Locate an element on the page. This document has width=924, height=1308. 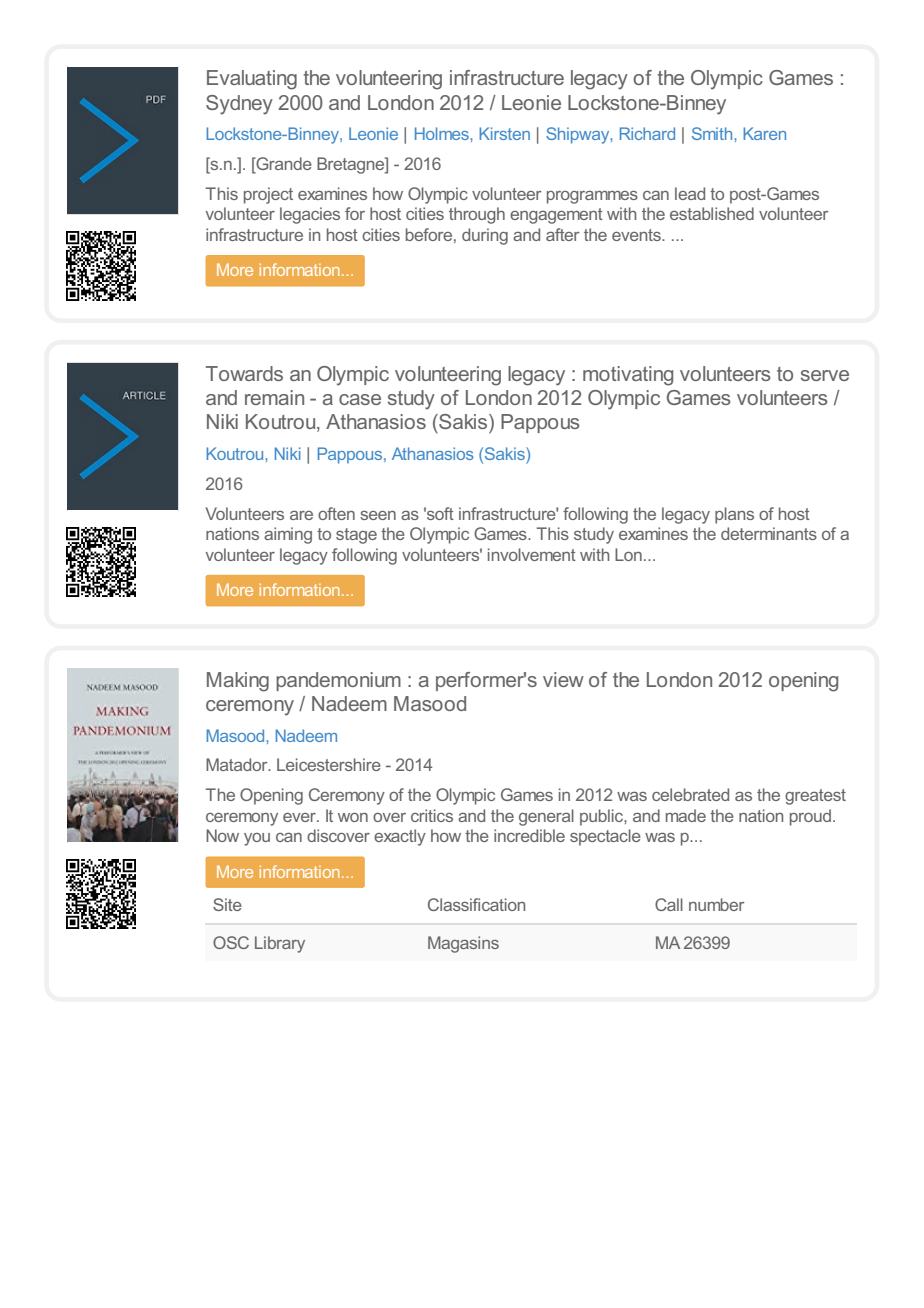
celebrated is located at coordinates (690, 794).
